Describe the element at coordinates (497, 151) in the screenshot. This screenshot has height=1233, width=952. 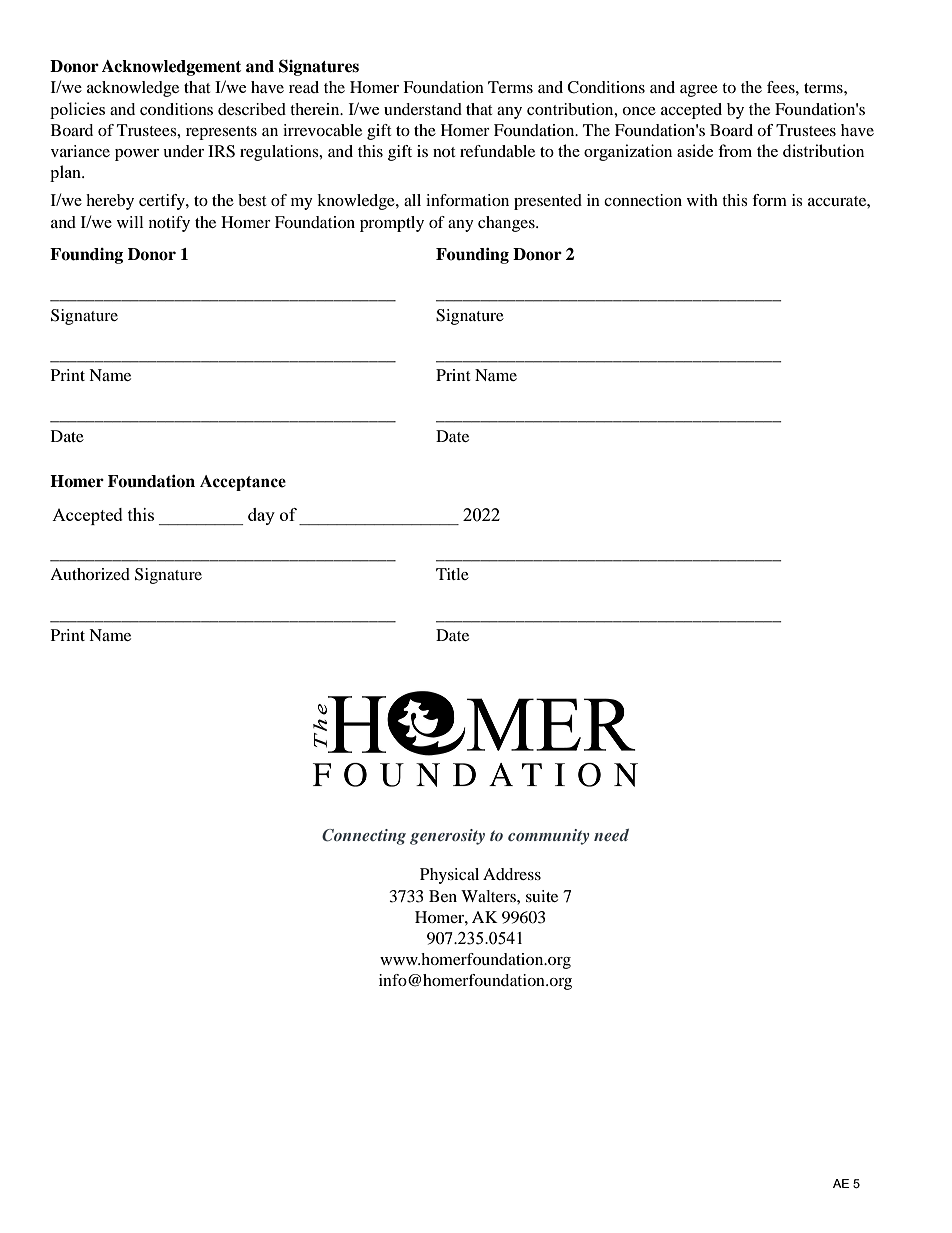
I see `refundable` at that location.
